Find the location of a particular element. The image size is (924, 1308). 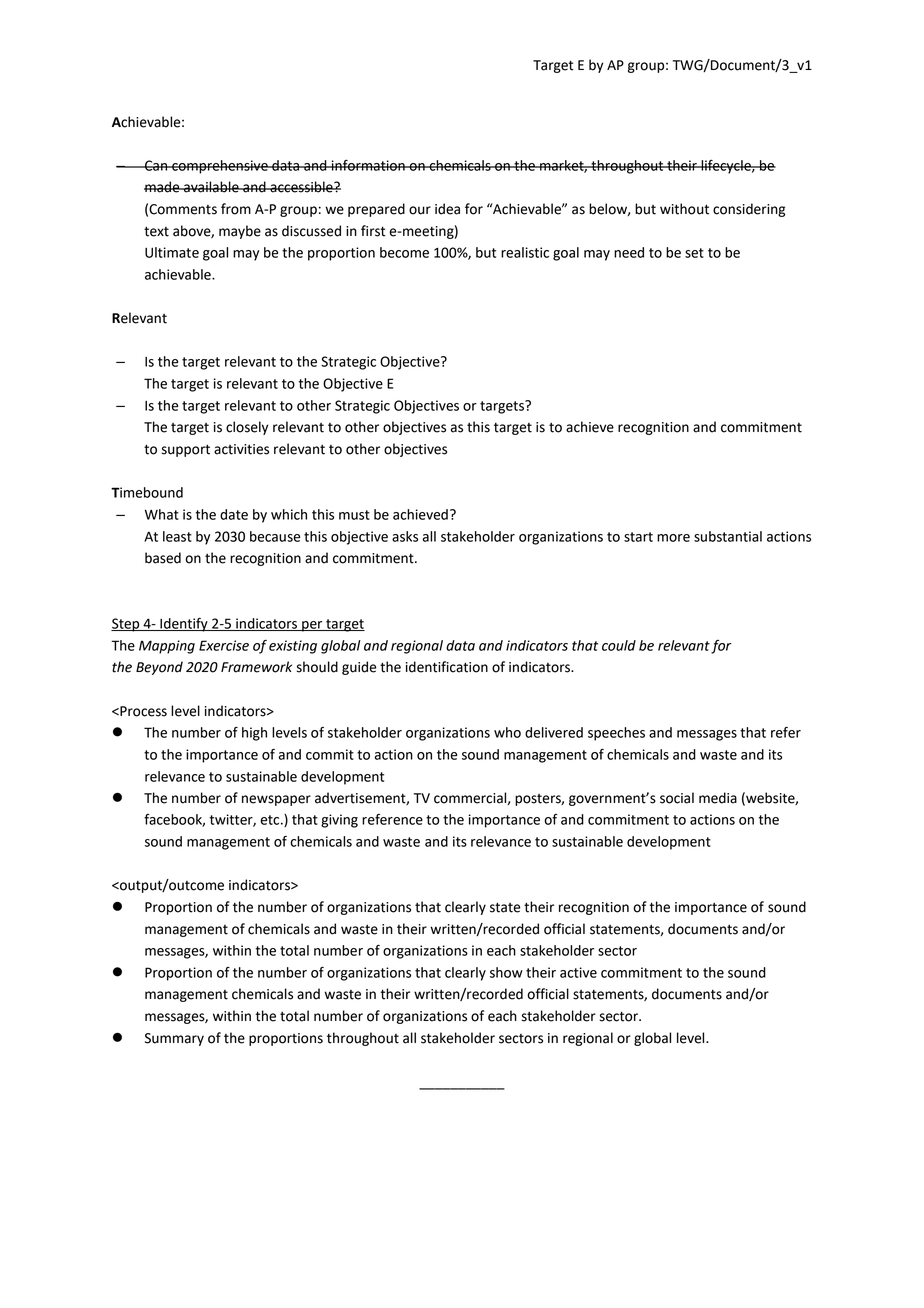

idea is located at coordinates (447, 209).
